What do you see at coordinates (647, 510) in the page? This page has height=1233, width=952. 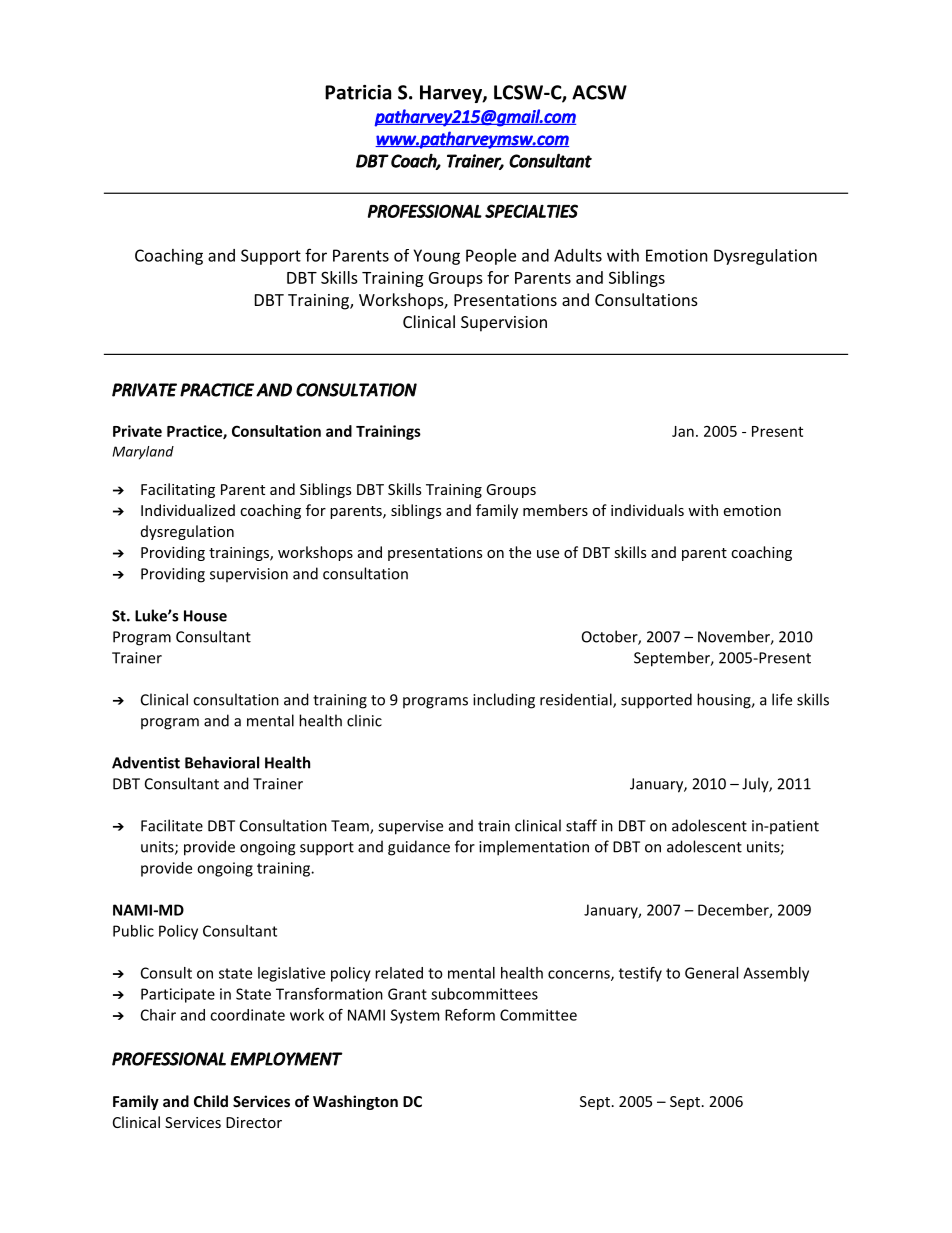 I see `individuals` at bounding box center [647, 510].
